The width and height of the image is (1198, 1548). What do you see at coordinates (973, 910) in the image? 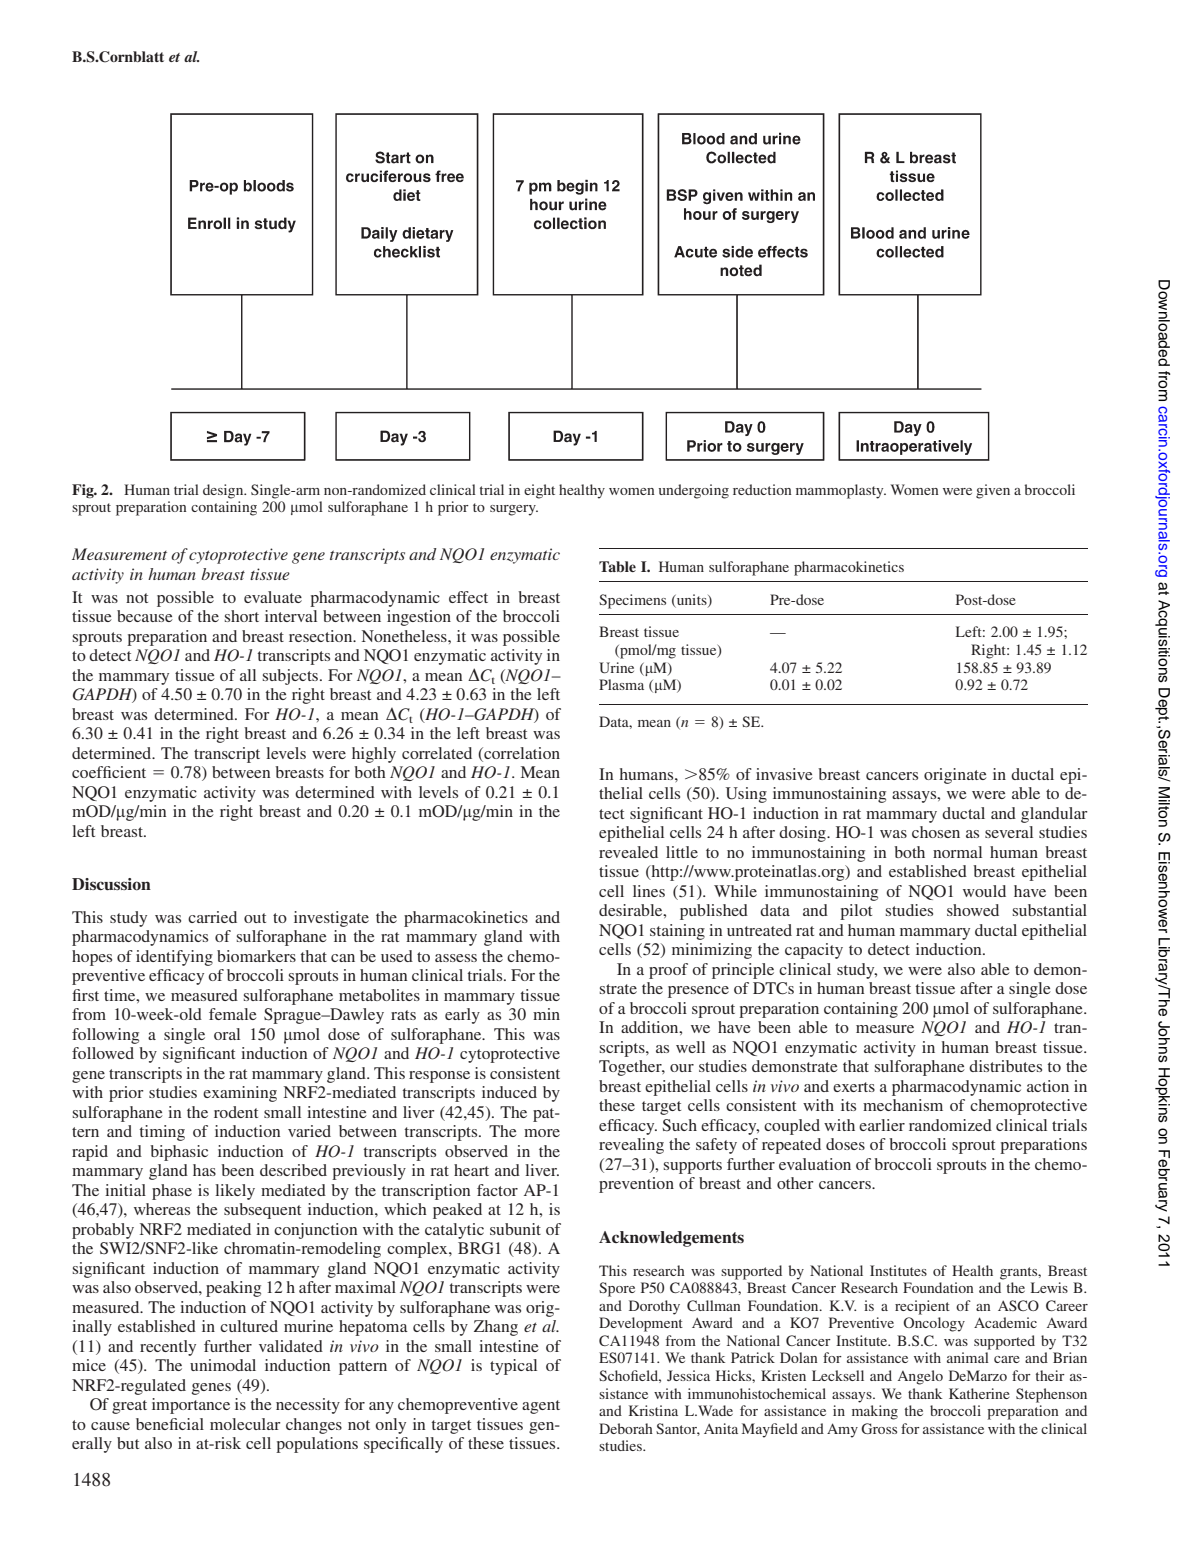
I see `showed` at bounding box center [973, 910].
